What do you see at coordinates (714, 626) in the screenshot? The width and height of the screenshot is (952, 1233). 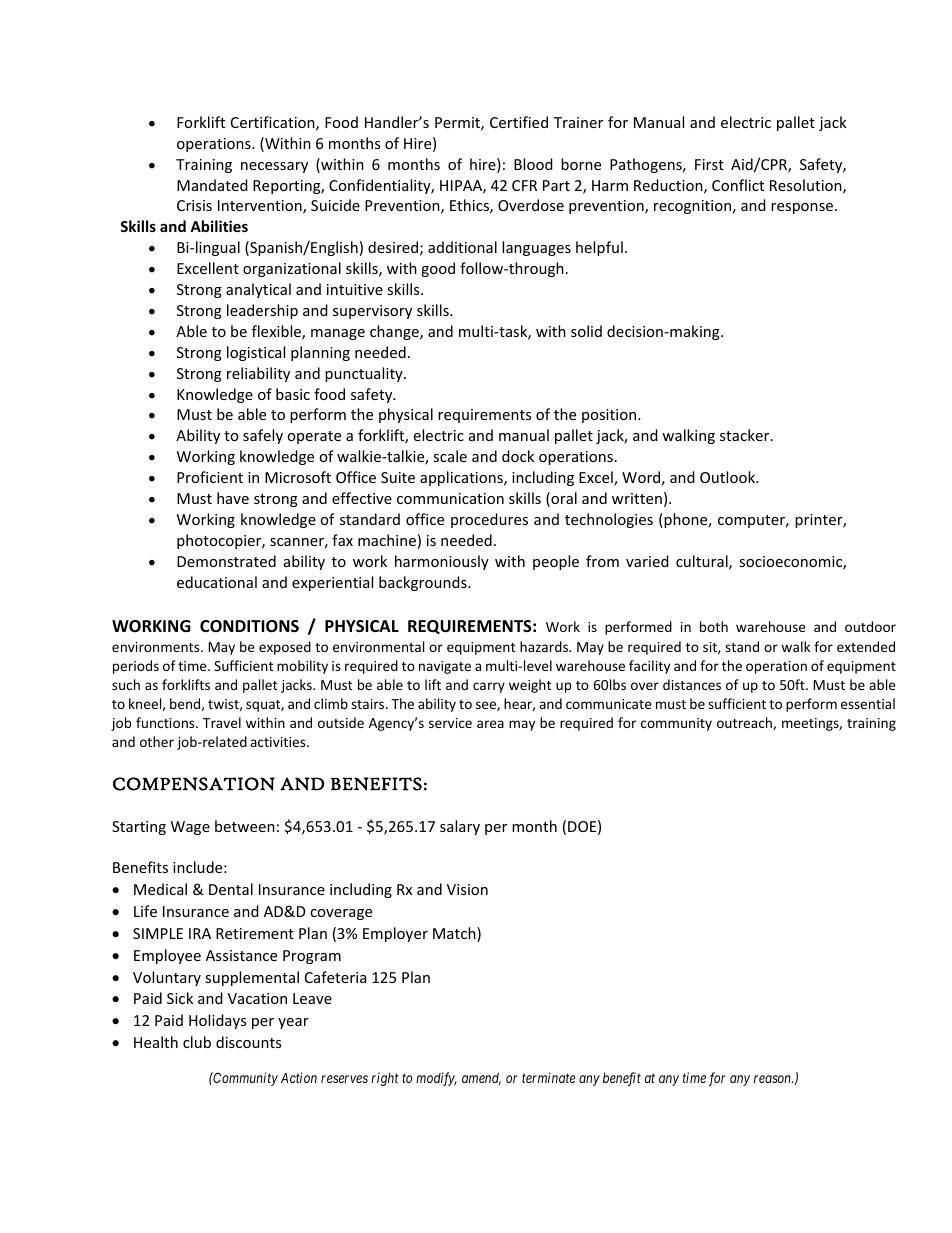 I see `both` at bounding box center [714, 626].
